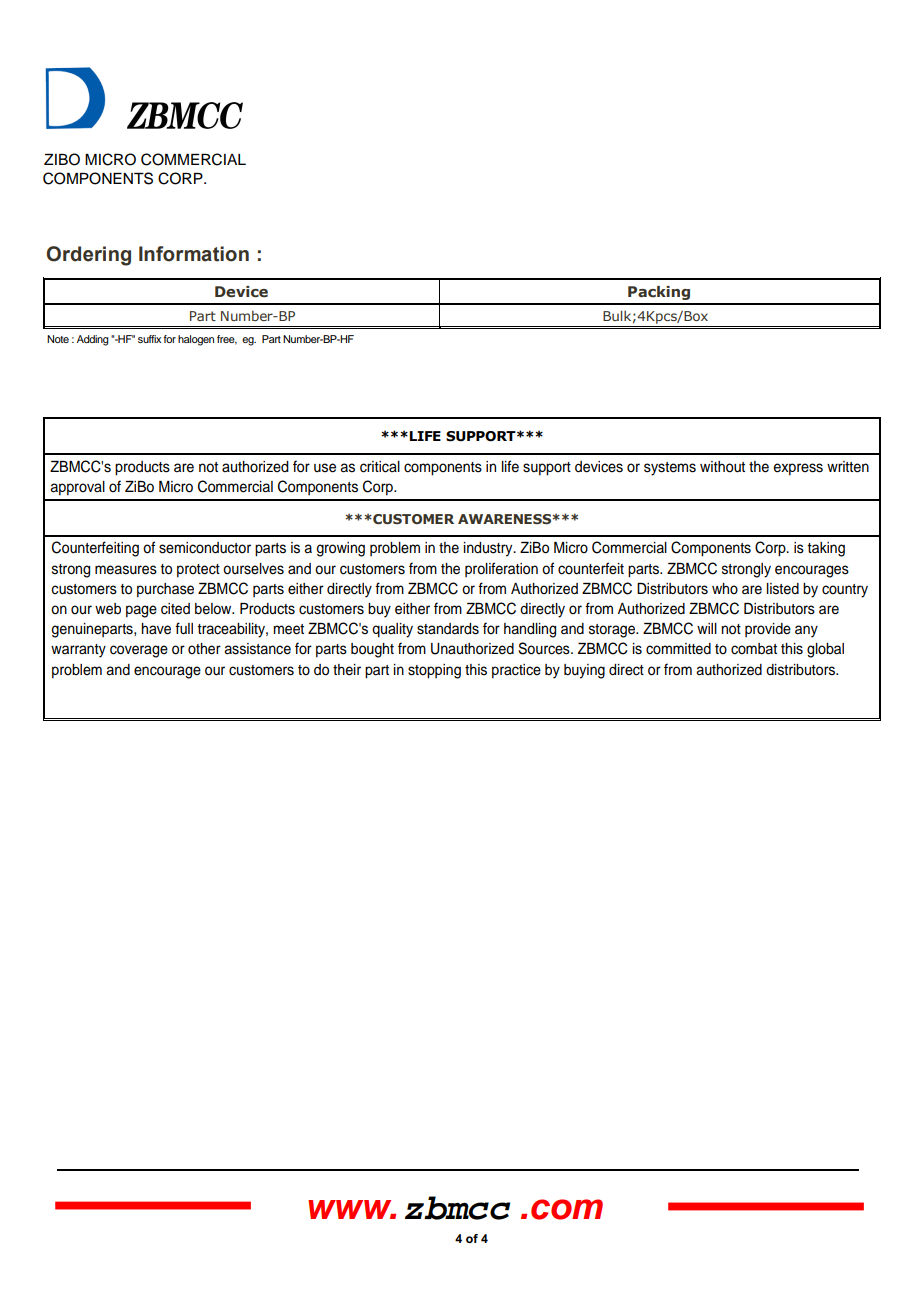 This screenshot has height=1308, width=924. I want to click on taking, so click(826, 549).
